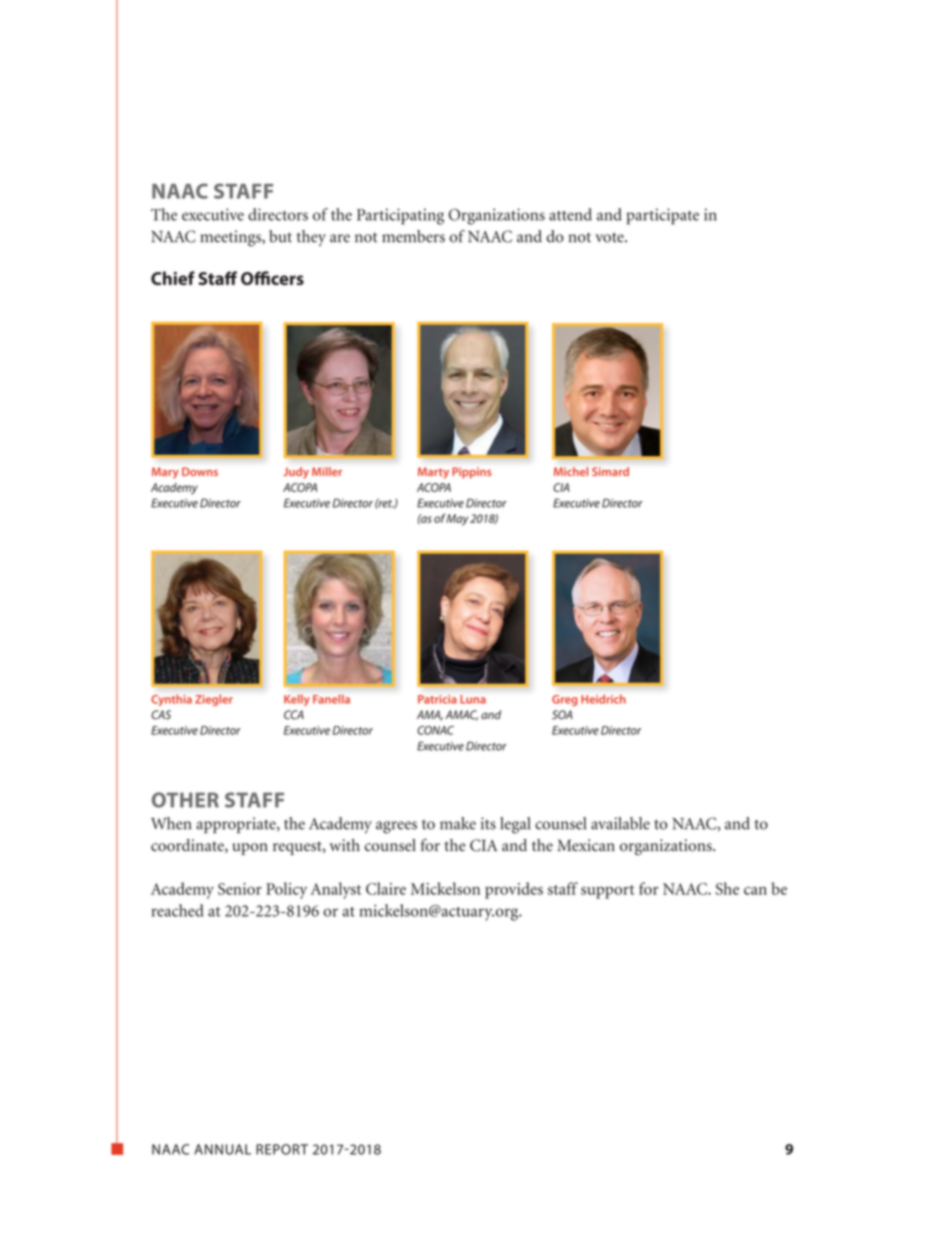 The width and height of the screenshot is (952, 1233). What do you see at coordinates (662, 216) in the screenshot?
I see `participate` at bounding box center [662, 216].
